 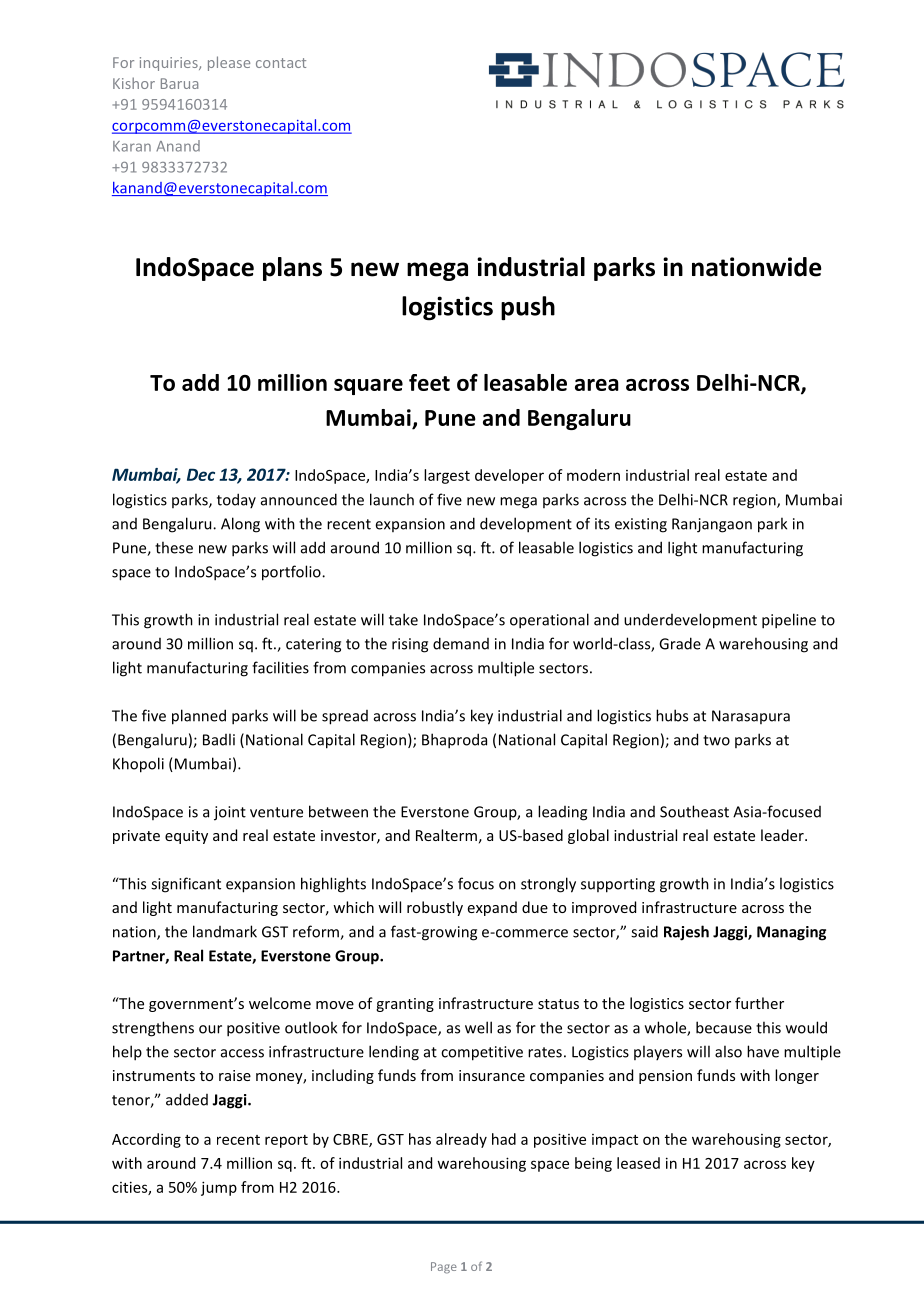 I want to click on planned, so click(x=199, y=717).
